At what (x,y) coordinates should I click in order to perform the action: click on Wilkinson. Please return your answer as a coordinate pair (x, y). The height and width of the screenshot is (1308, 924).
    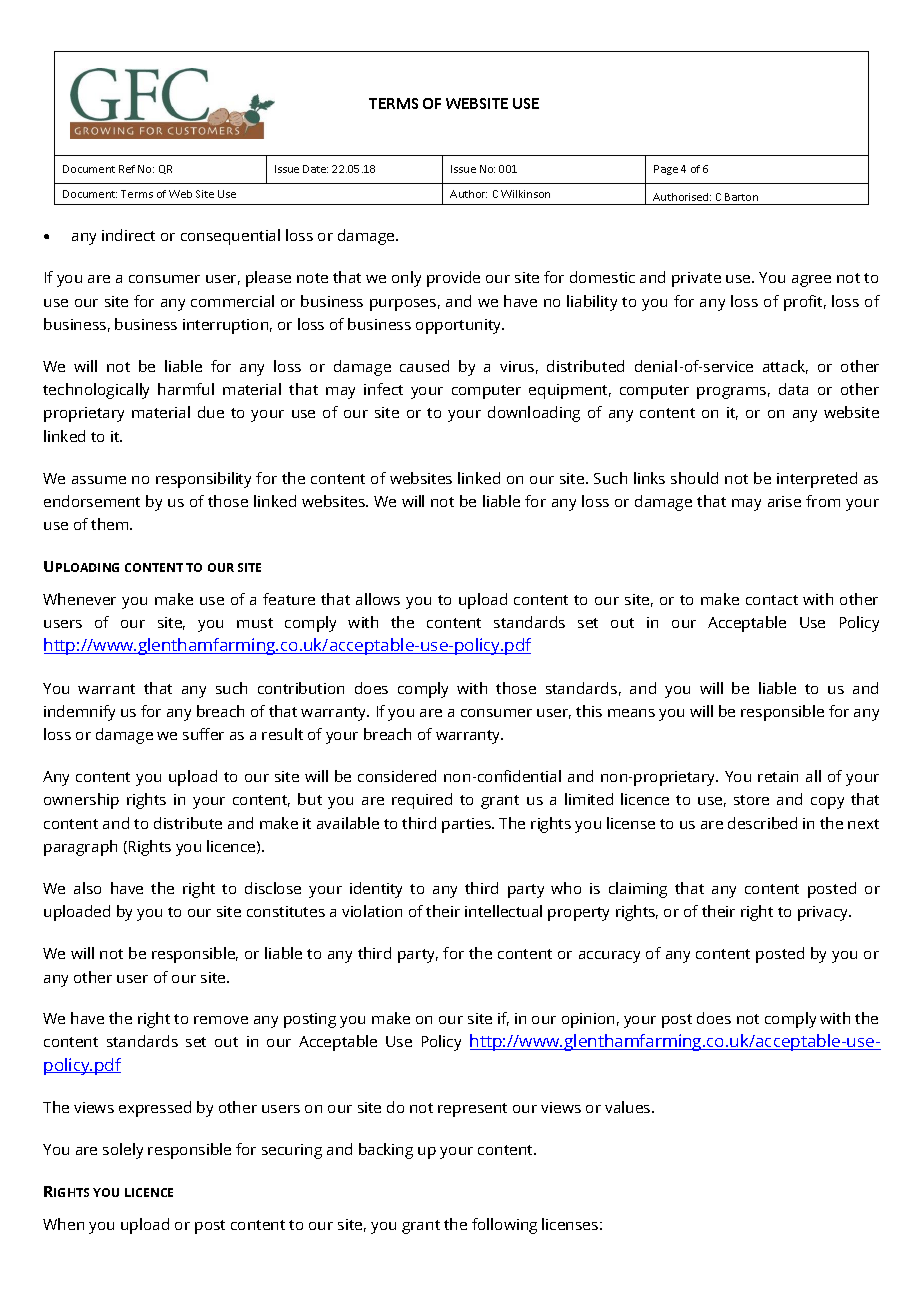
    Looking at the image, I should click on (525, 194).
